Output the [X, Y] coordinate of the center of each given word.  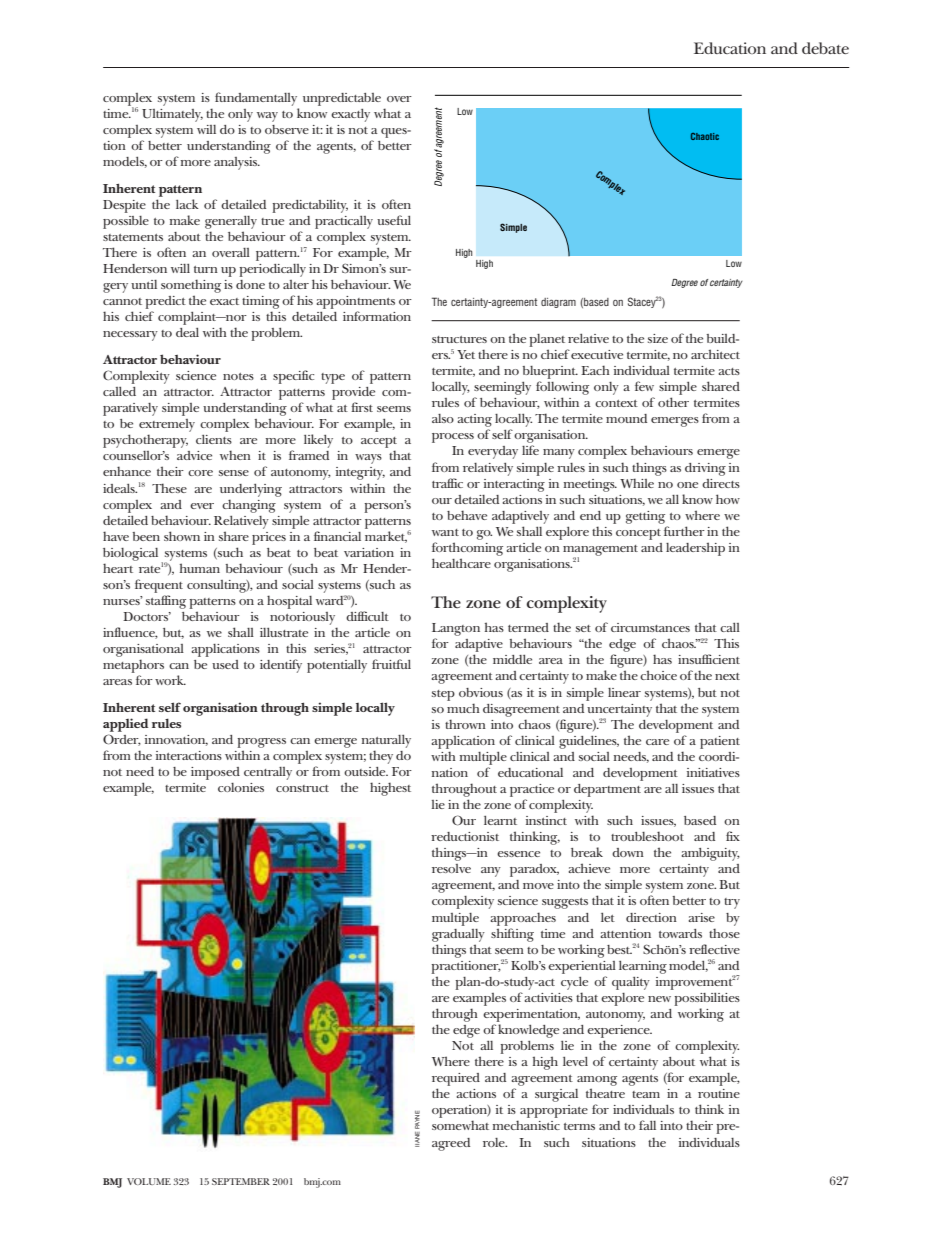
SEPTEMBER [241, 1181]
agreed [451, 1144]
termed [528, 627]
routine [719, 1093]
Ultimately [172, 115]
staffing [166, 602]
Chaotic [705, 136]
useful [394, 220]
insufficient [709, 659]
